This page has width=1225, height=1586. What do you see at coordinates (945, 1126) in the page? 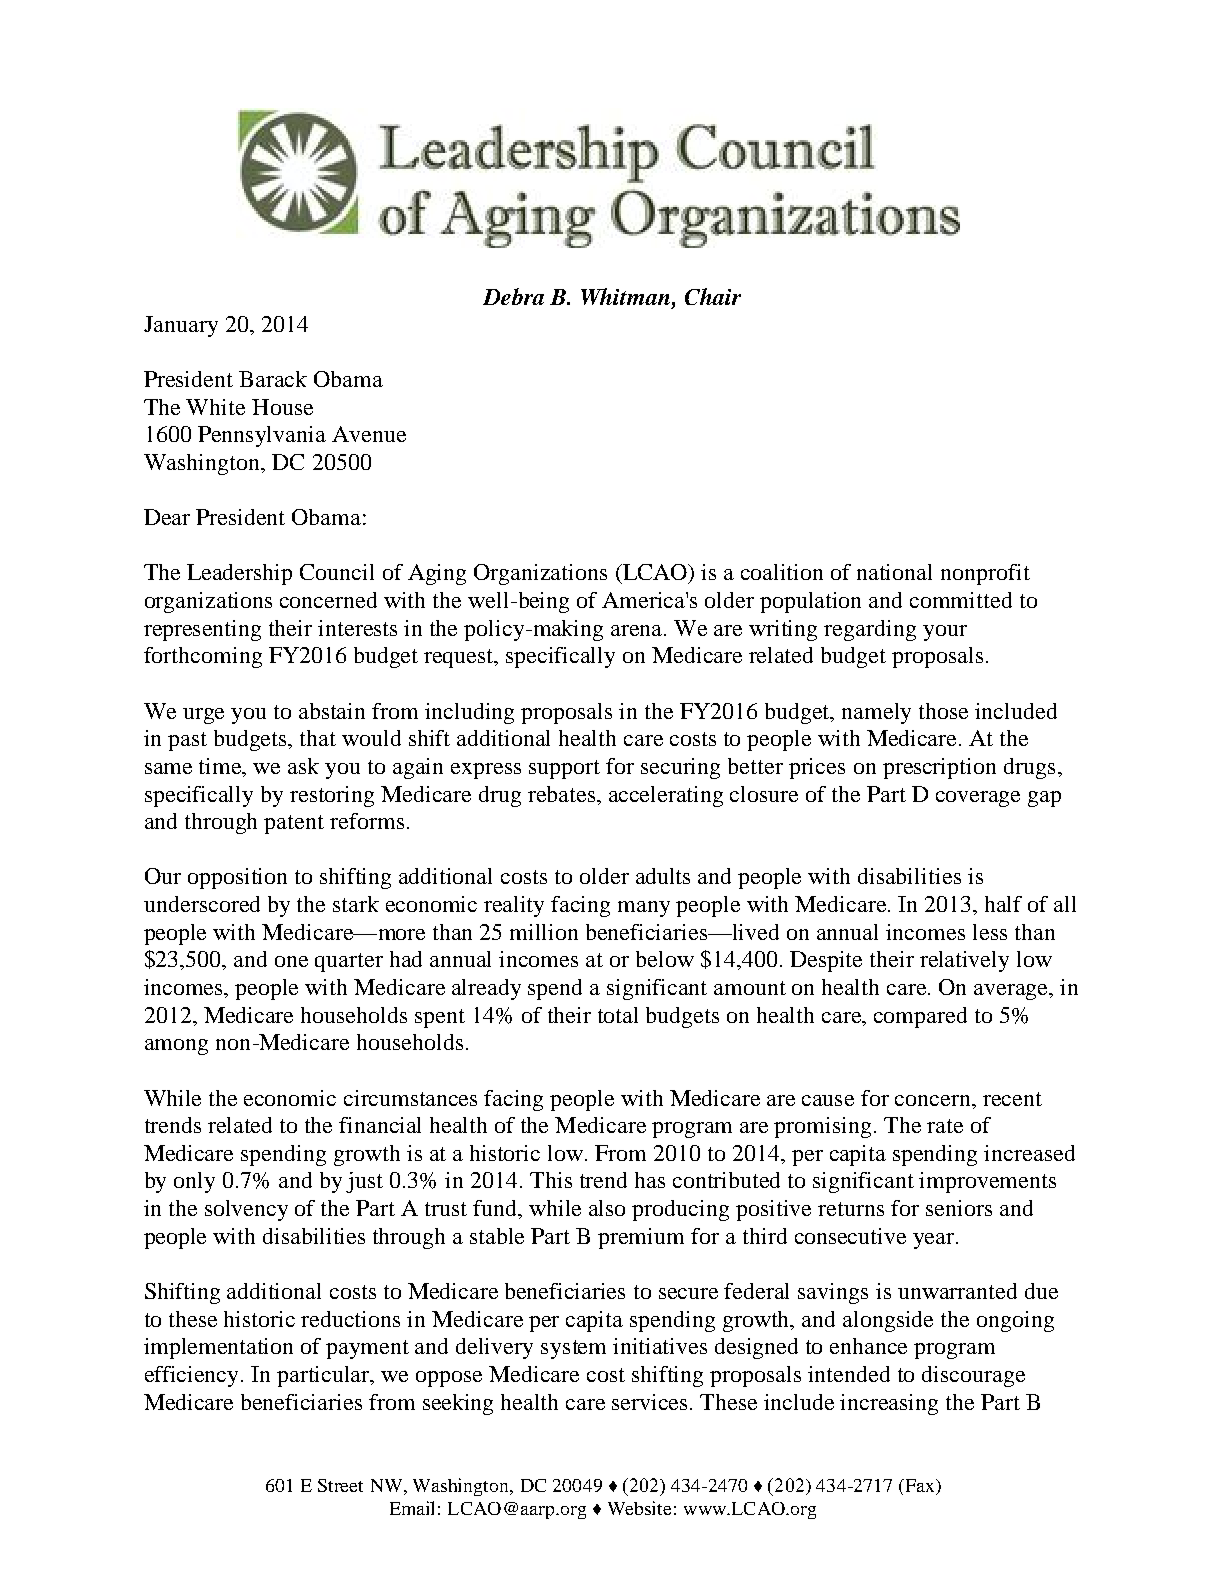
I see `rate` at bounding box center [945, 1126].
